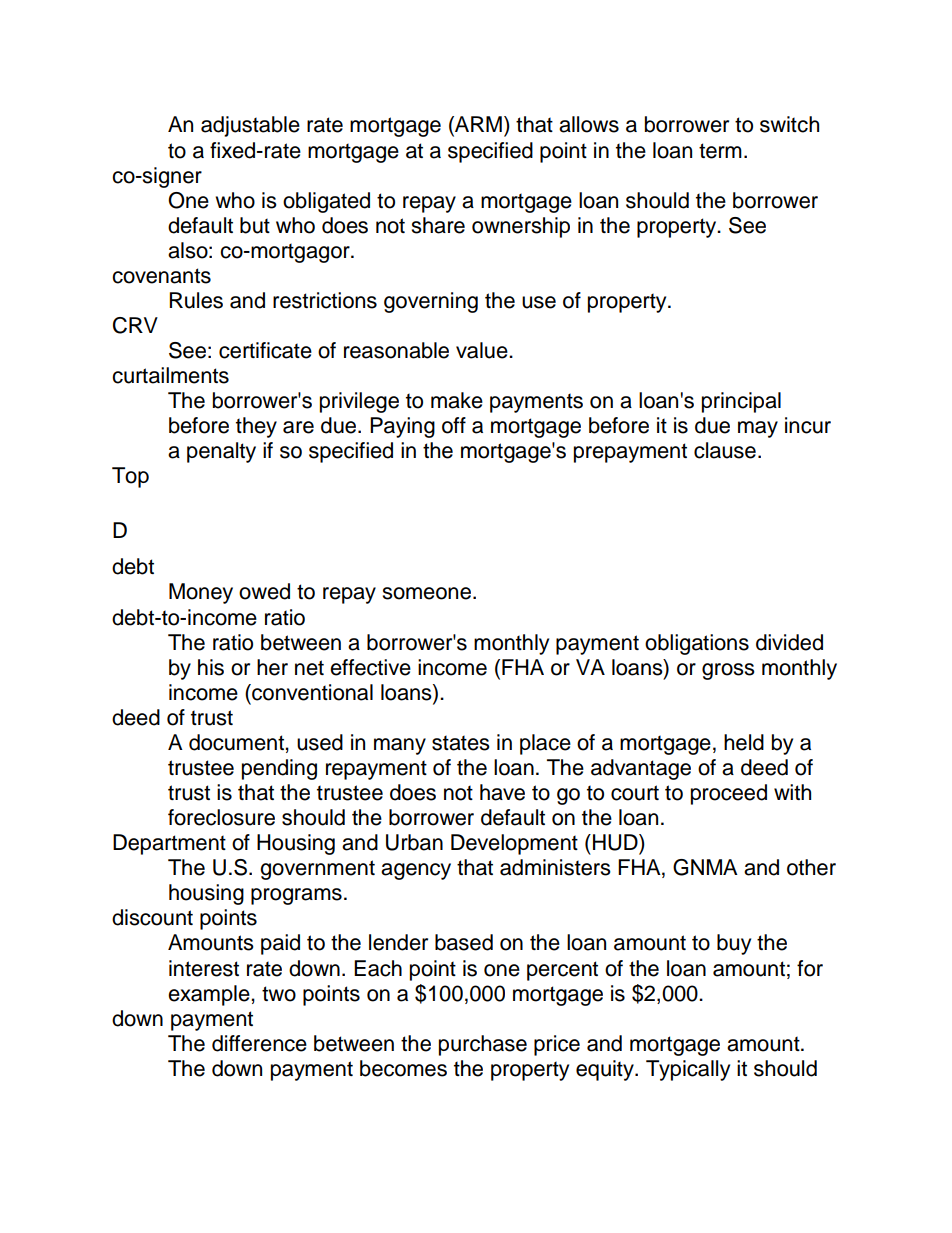 This document has width=952, height=1233. Describe the element at coordinates (259, 1043) in the document. I see `difference` at that location.
